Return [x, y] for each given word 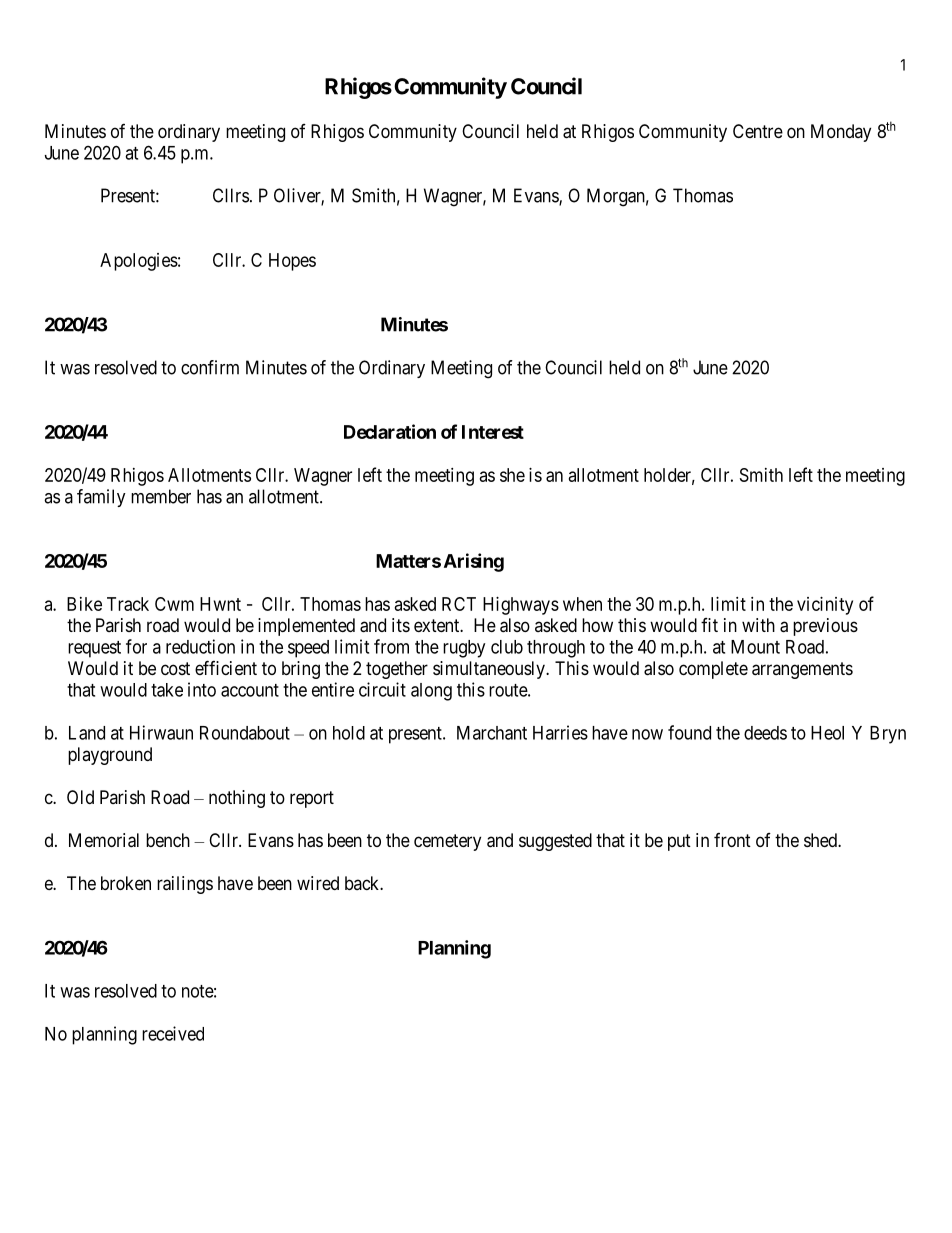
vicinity [825, 606]
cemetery [447, 842]
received [173, 1033]
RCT [459, 604]
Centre [758, 131]
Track [128, 604]
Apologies [139, 262]
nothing [237, 799]
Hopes [292, 262]
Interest [493, 432]
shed [821, 840]
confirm [210, 367]
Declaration [390, 431]
